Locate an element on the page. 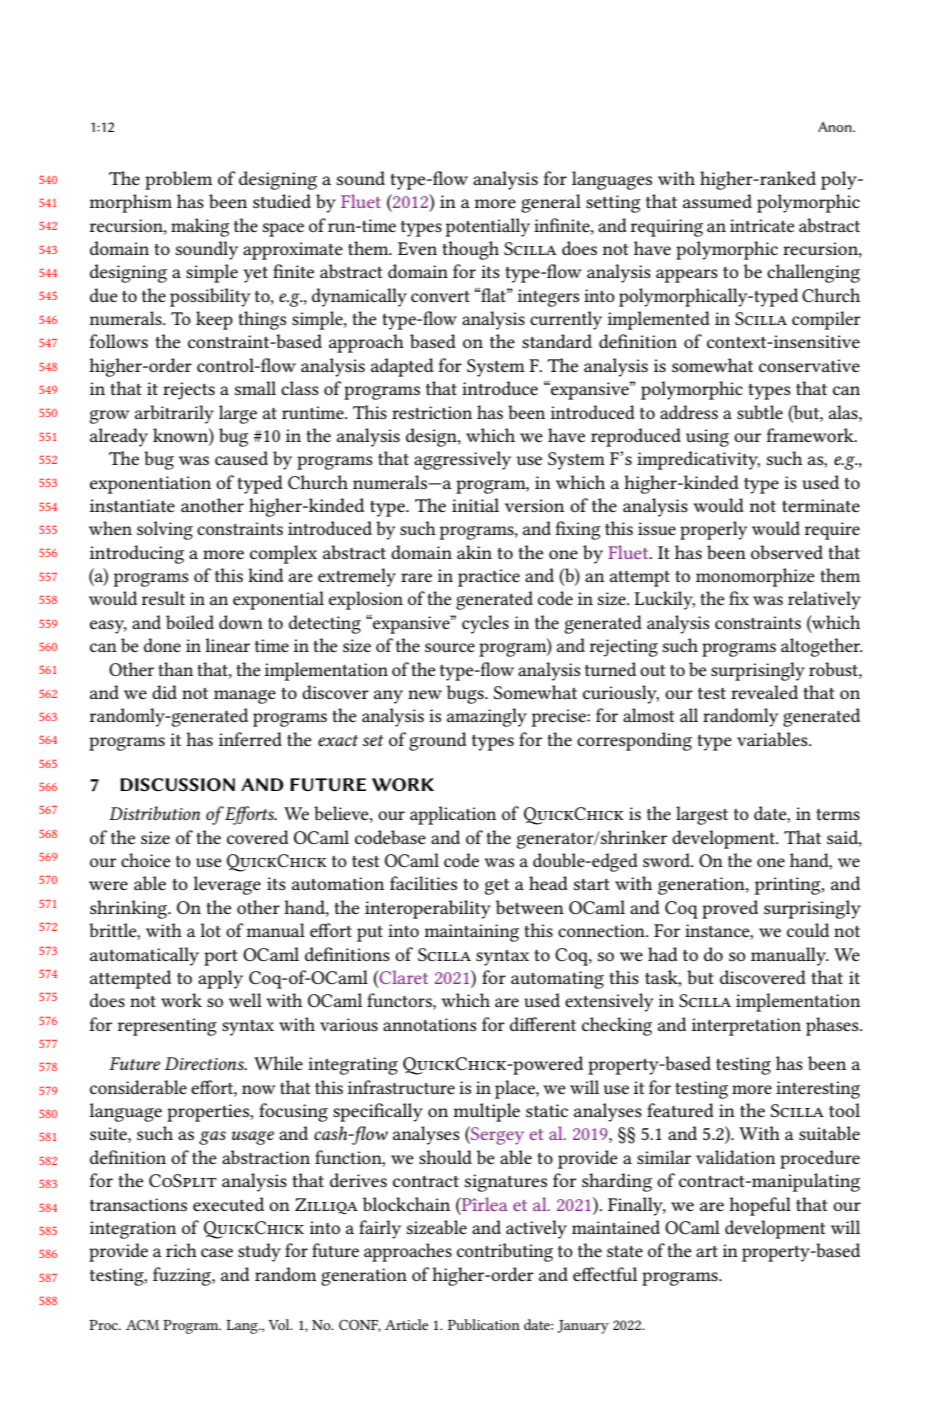  revealed is located at coordinates (764, 692).
